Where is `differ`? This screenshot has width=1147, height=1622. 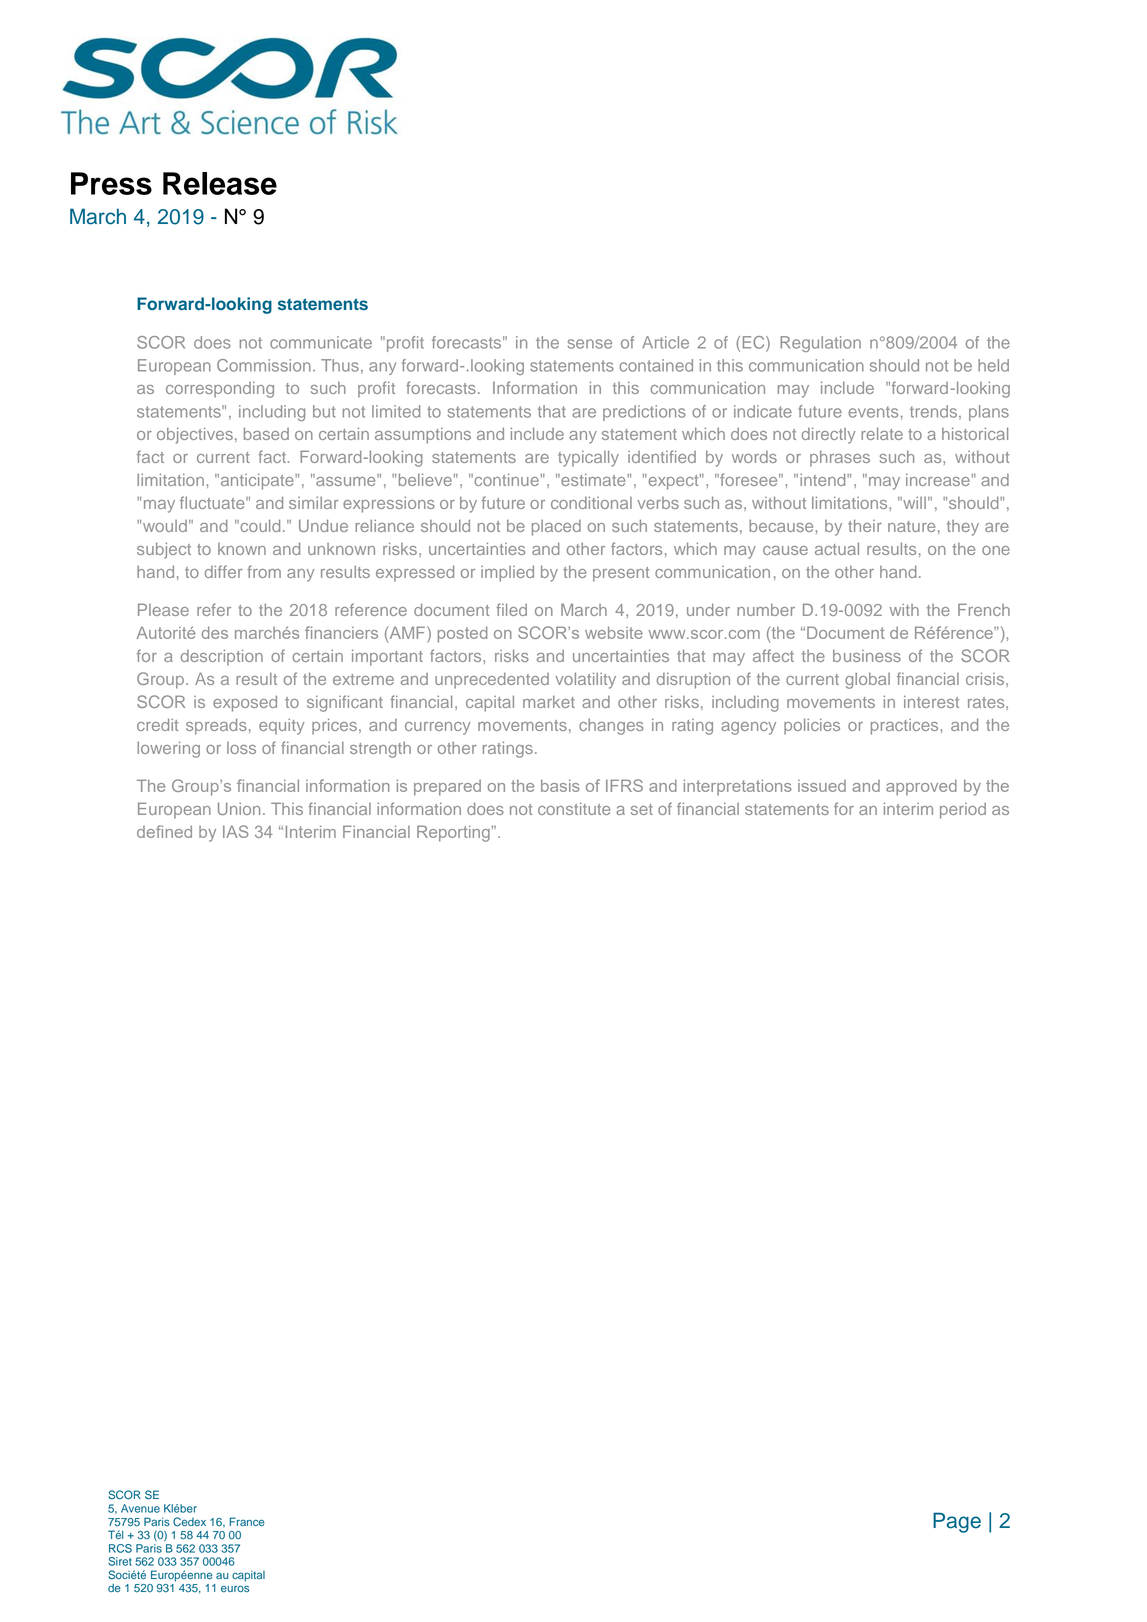 differ is located at coordinates (223, 571).
